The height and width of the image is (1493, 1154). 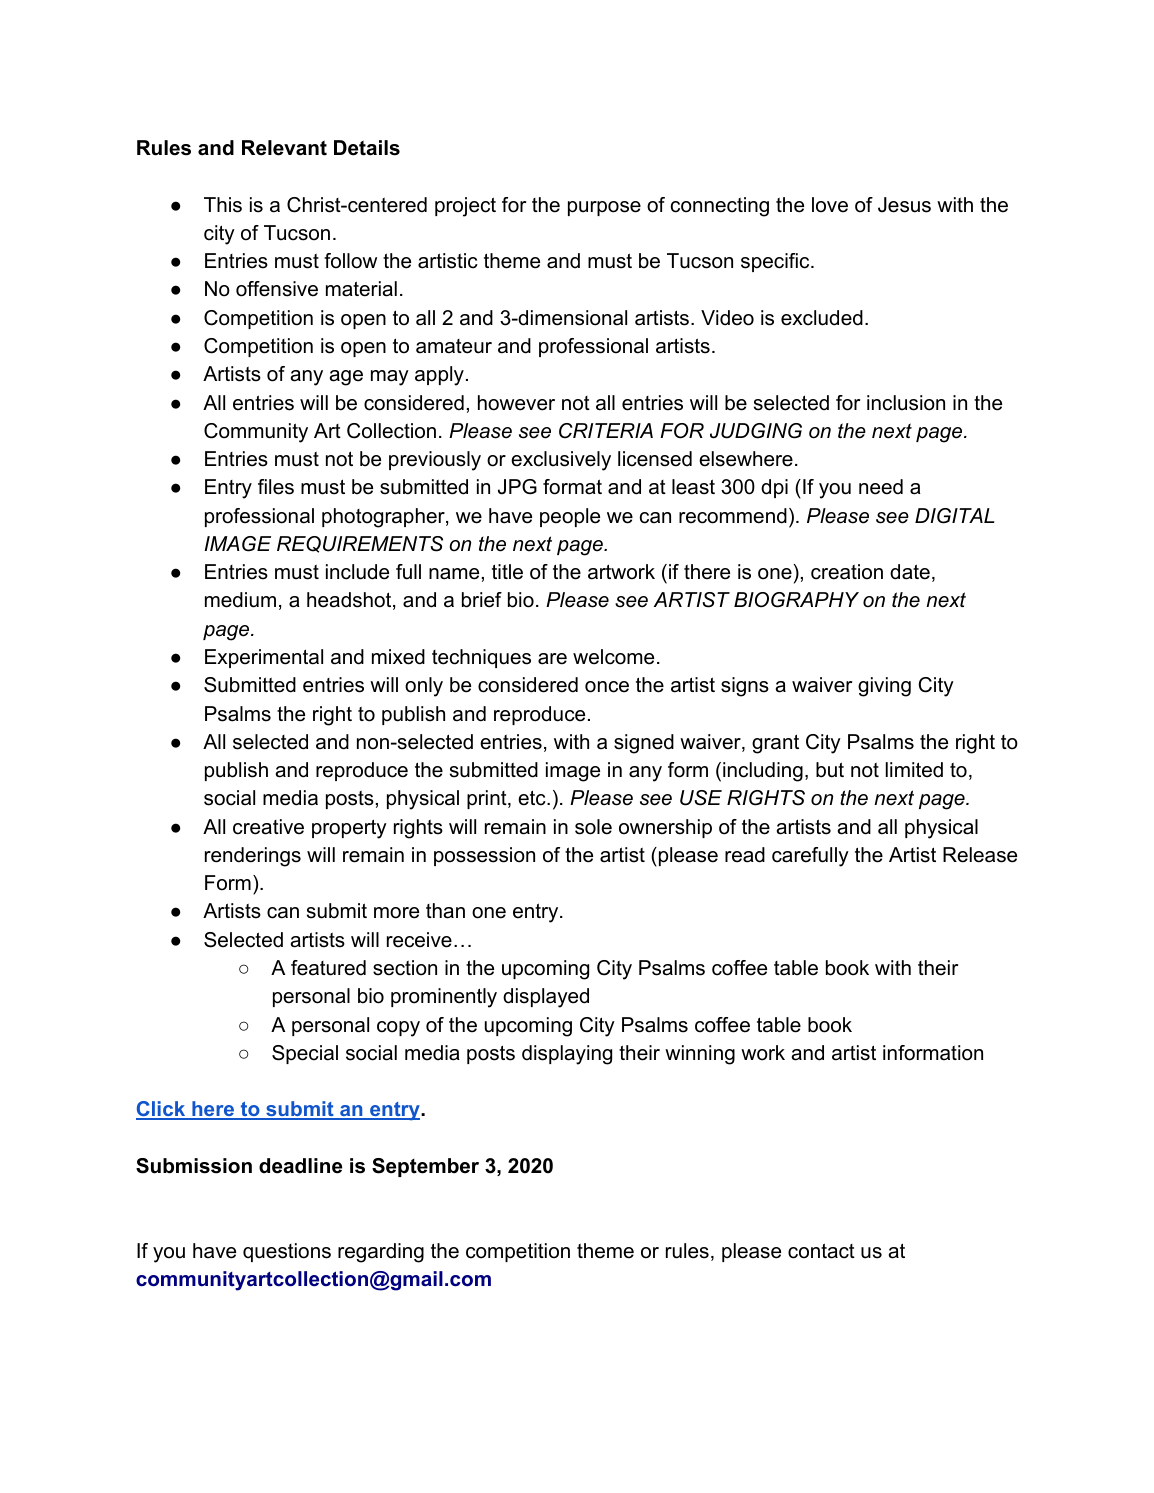 What do you see at coordinates (287, 1252) in the image?
I see `questions` at bounding box center [287, 1252].
